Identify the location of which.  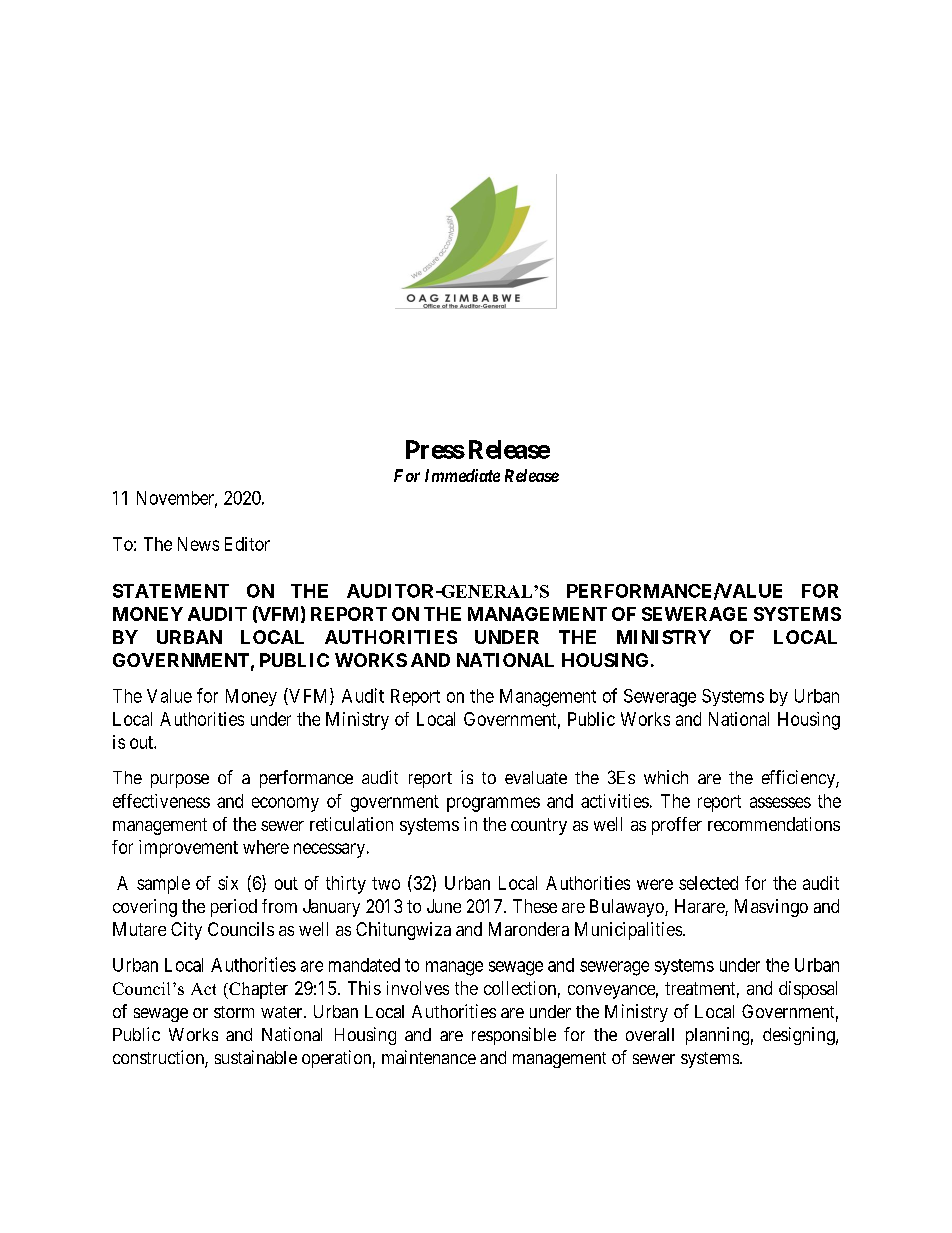
(666, 777).
